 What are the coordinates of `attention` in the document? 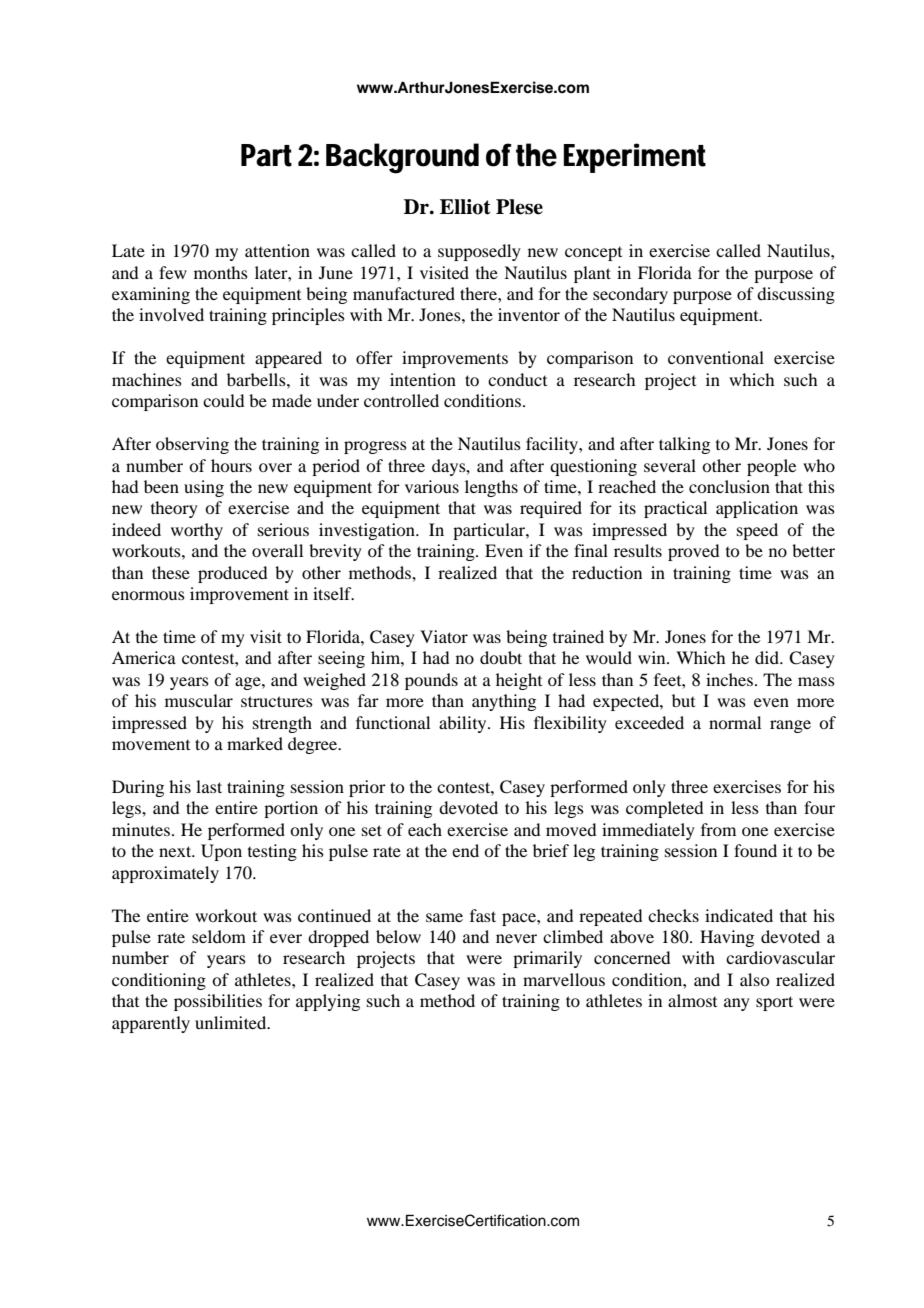 It's located at (277, 250).
